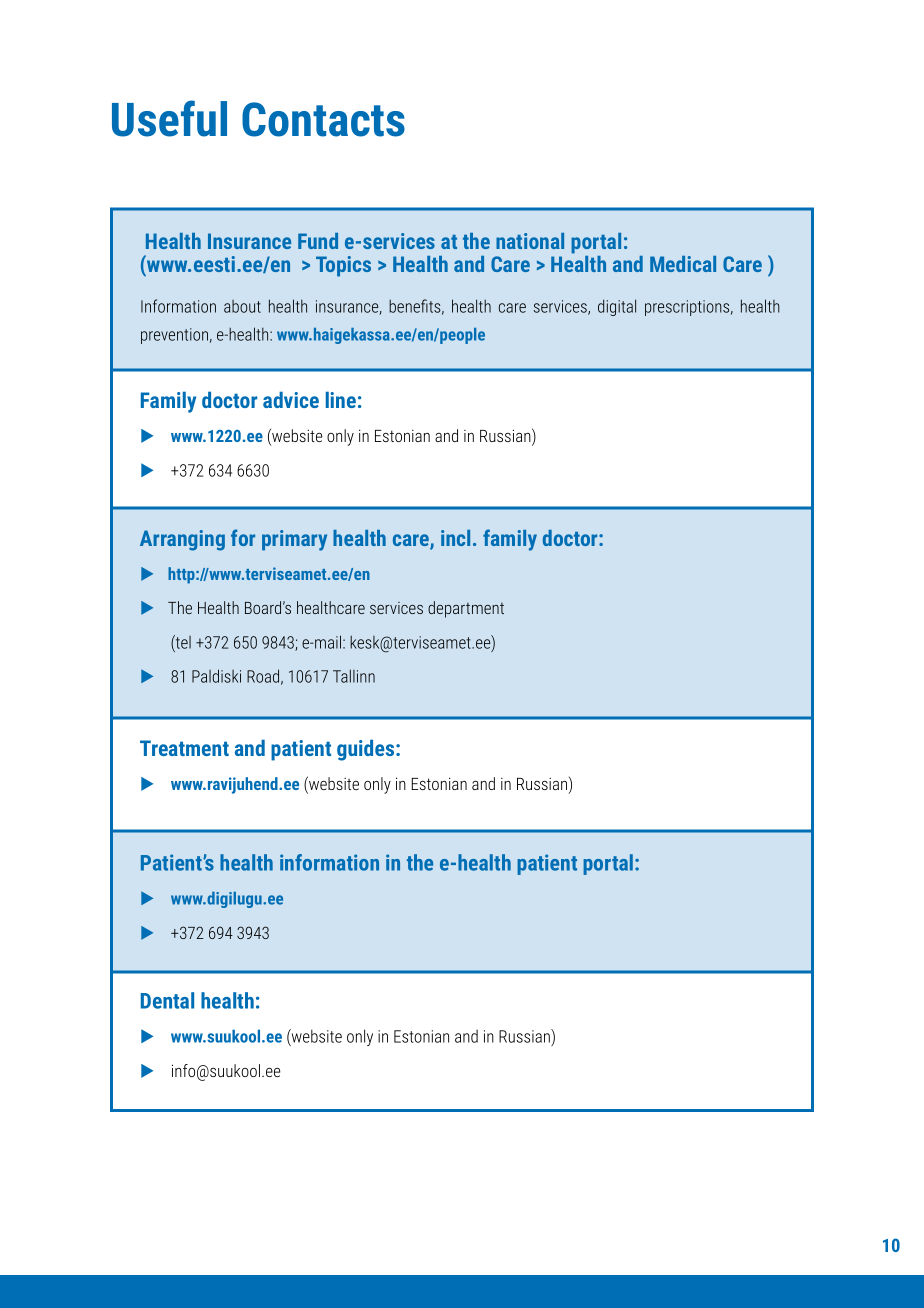 This image has height=1308, width=924. What do you see at coordinates (323, 119) in the image?
I see `Contacts` at bounding box center [323, 119].
